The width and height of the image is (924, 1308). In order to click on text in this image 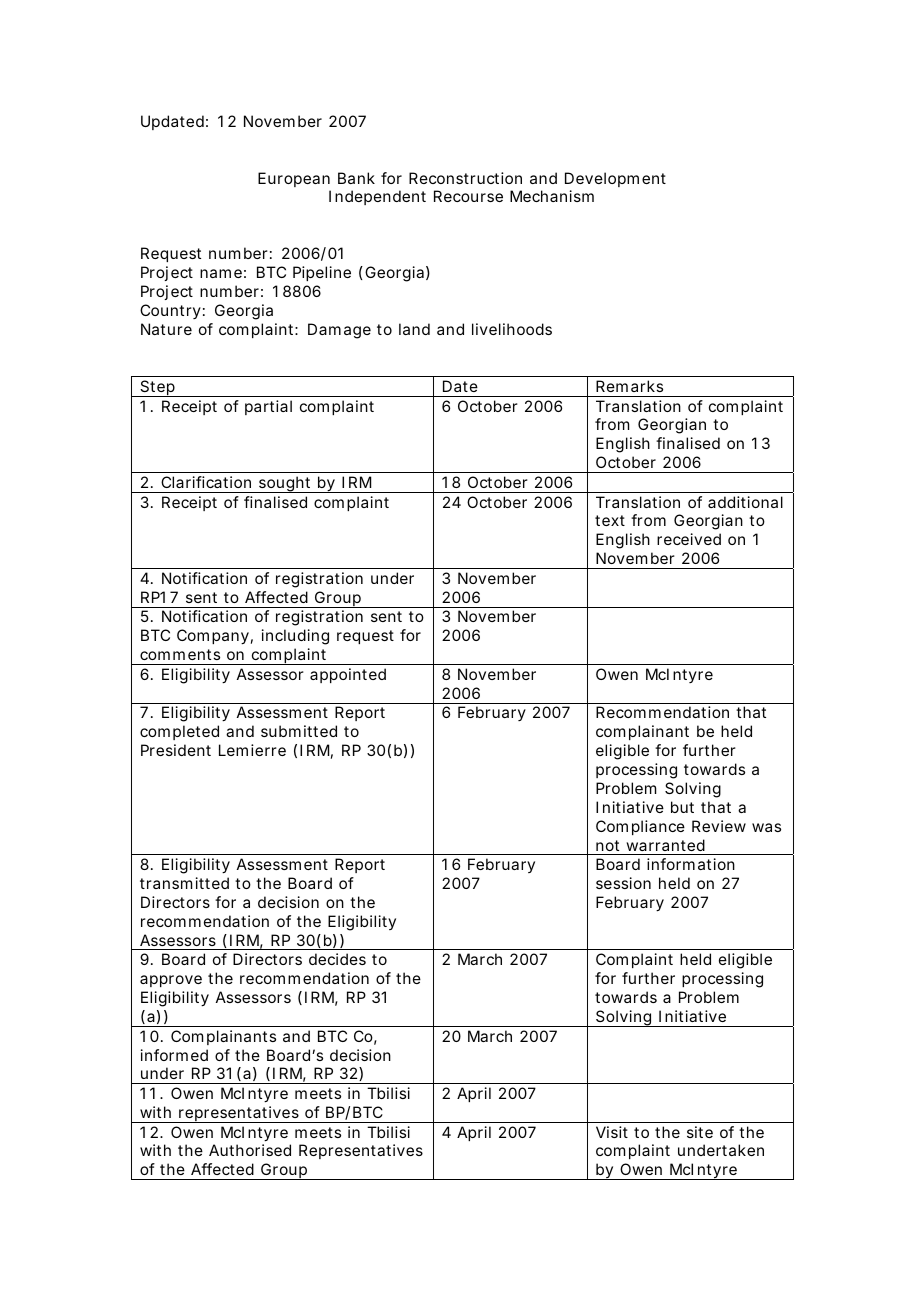, I will do `click(610, 520)`.
